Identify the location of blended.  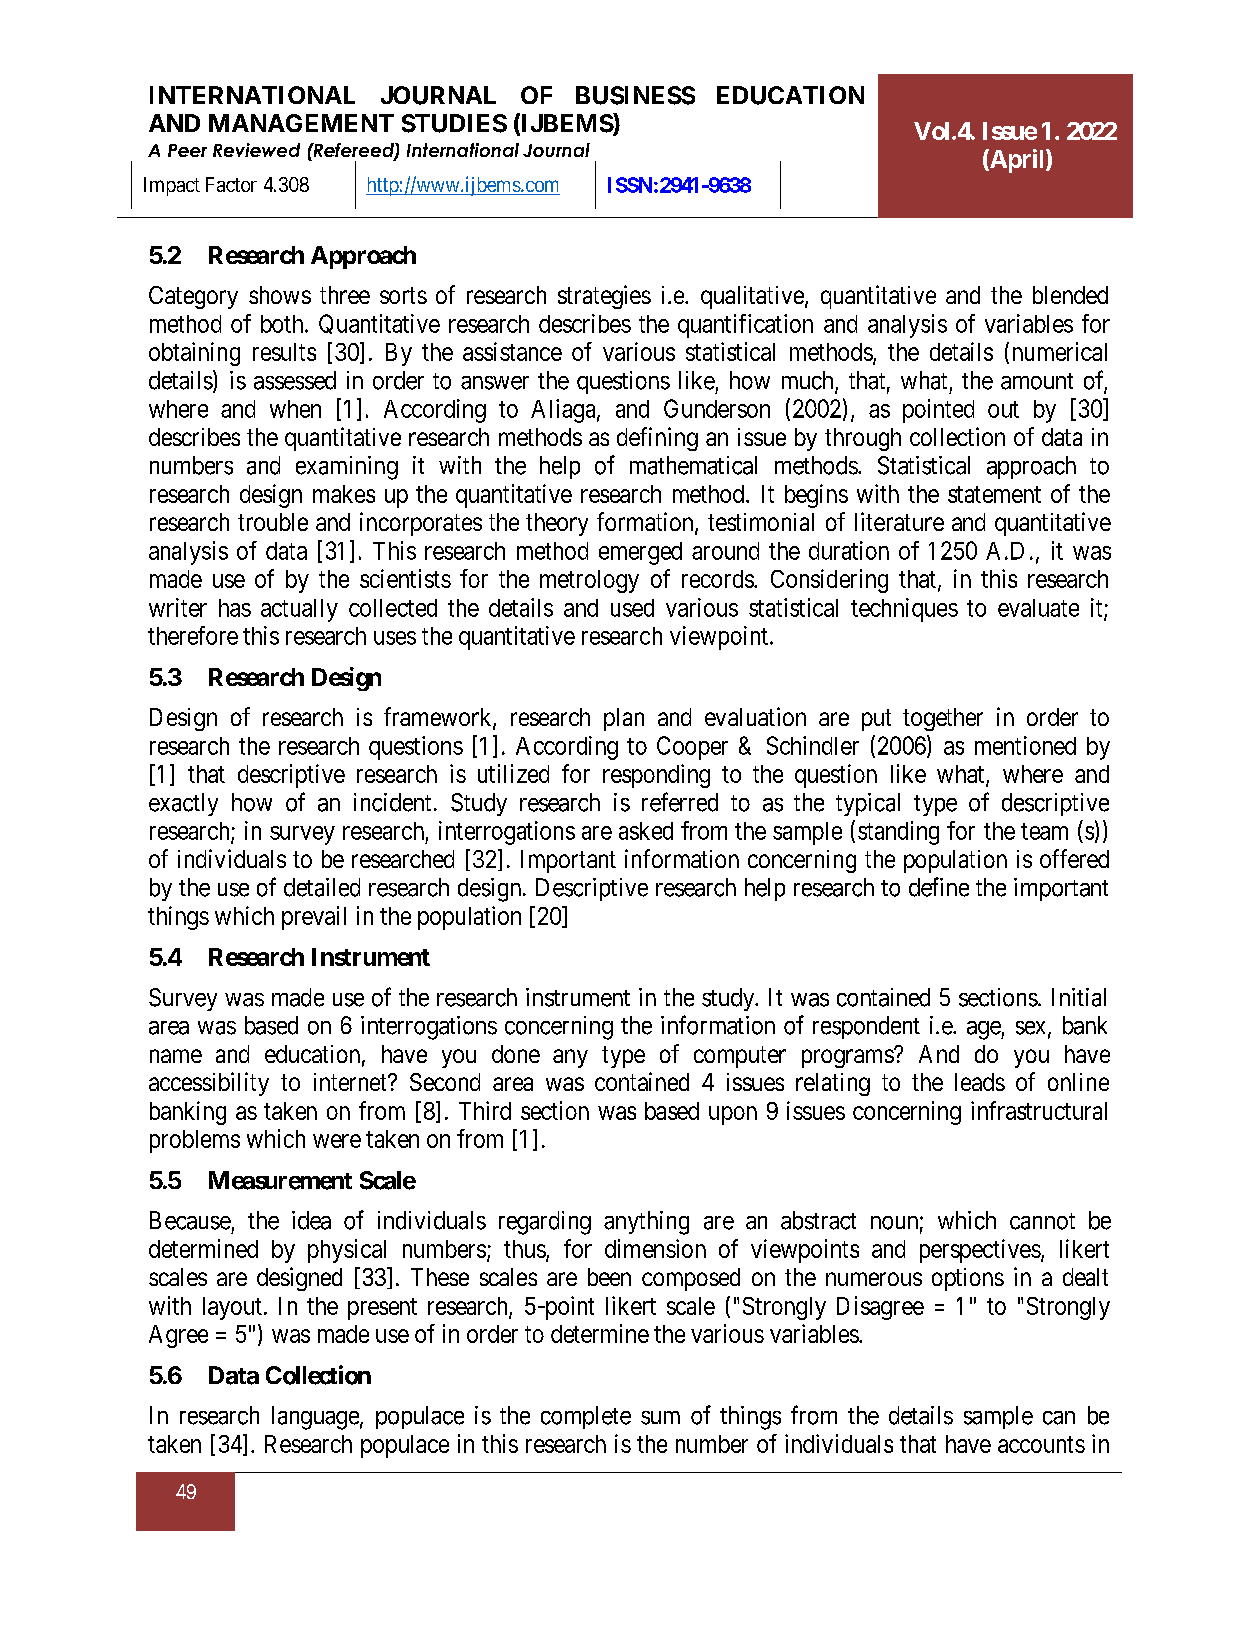
(1070, 295).
